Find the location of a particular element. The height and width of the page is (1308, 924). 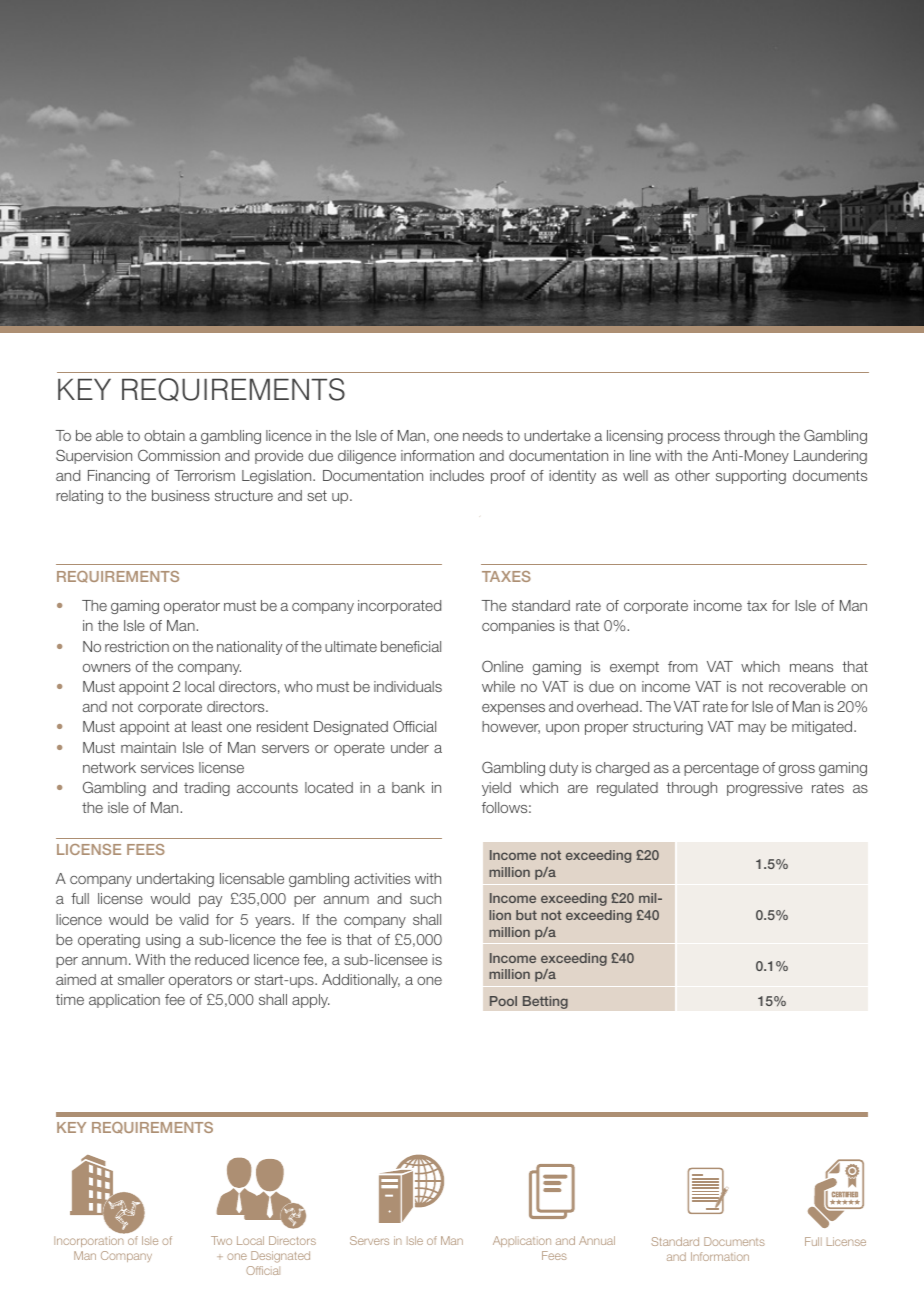

progressive is located at coordinates (765, 789).
